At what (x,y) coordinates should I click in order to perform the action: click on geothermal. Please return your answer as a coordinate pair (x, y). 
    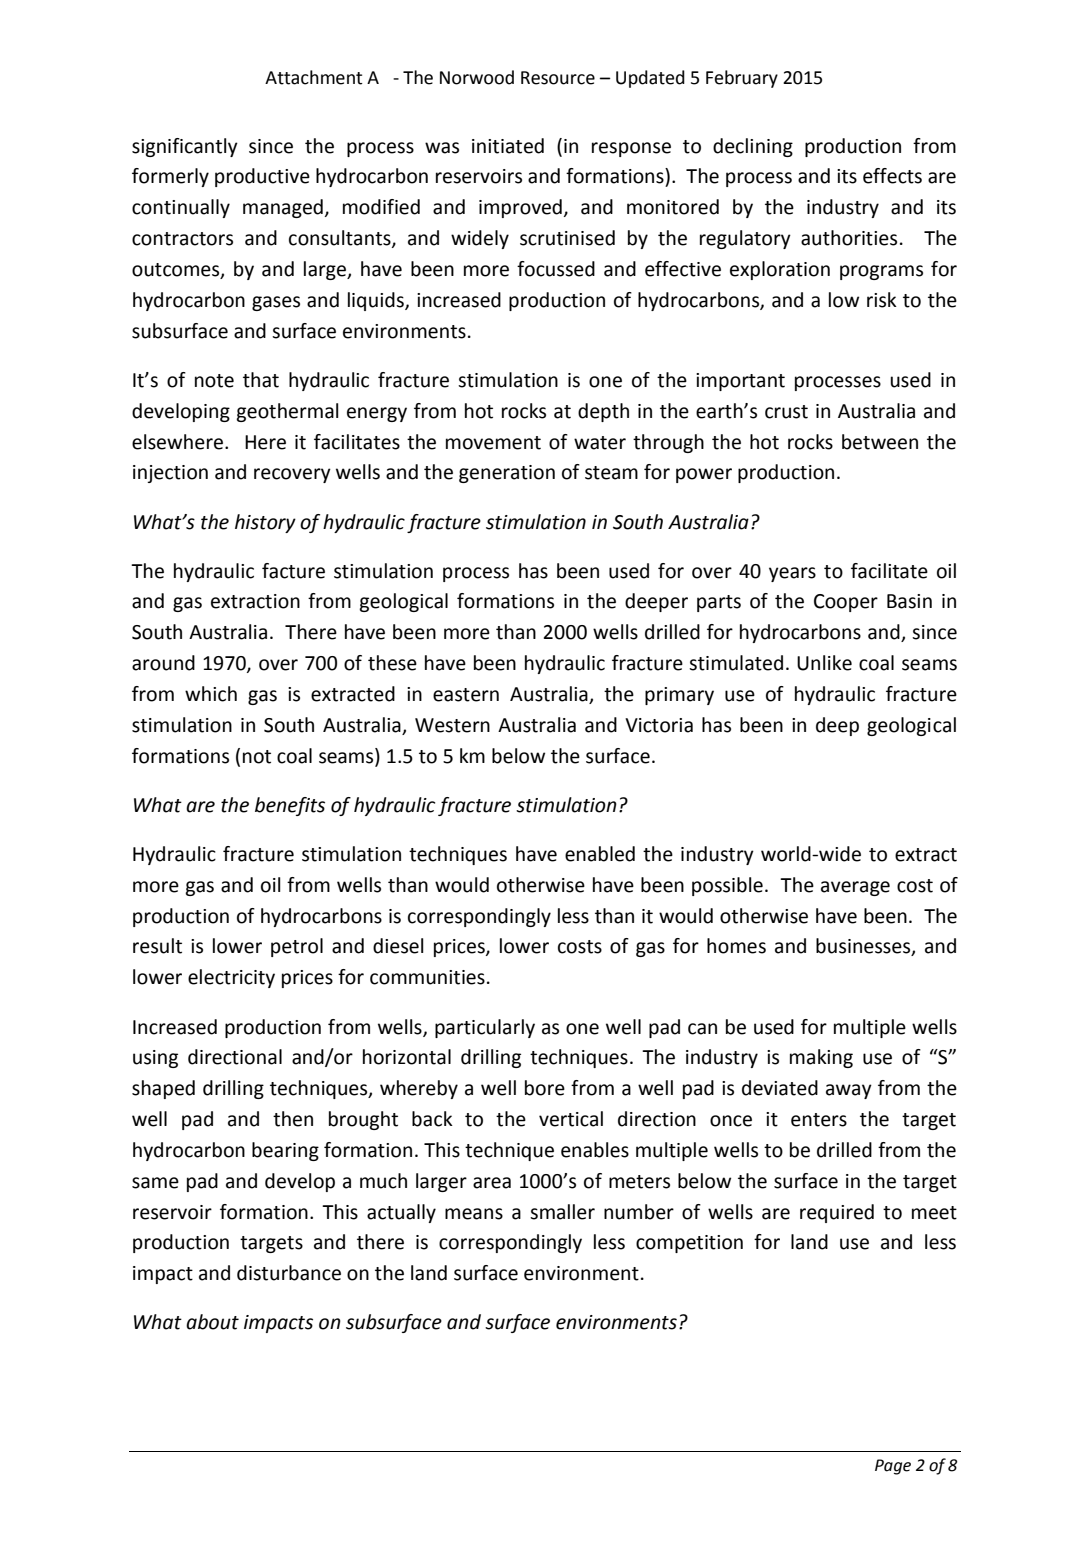
    Looking at the image, I should click on (287, 412).
